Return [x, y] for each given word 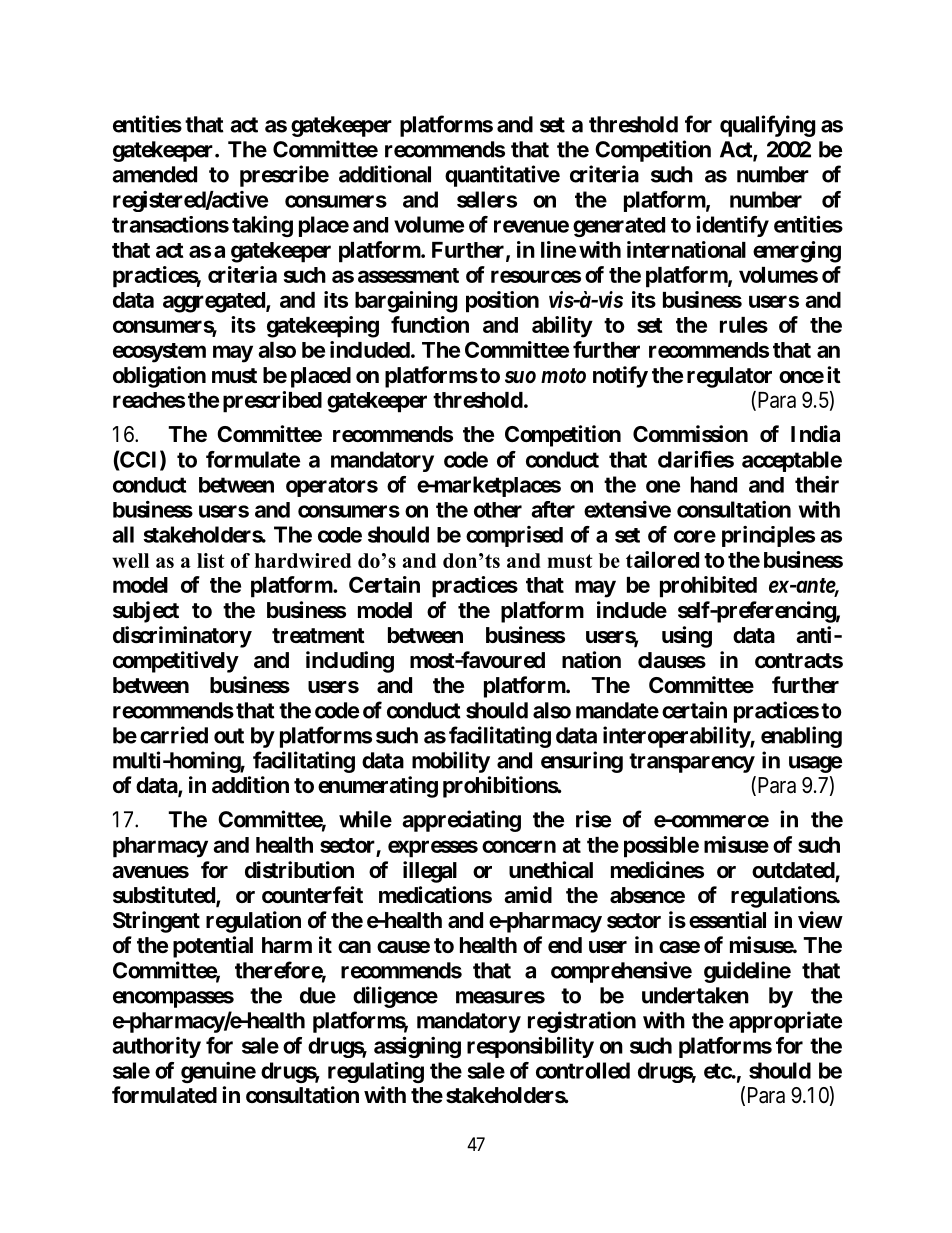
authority [156, 1047]
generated [619, 227]
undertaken [695, 995]
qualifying [767, 126]
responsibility [530, 1047]
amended [155, 174]
